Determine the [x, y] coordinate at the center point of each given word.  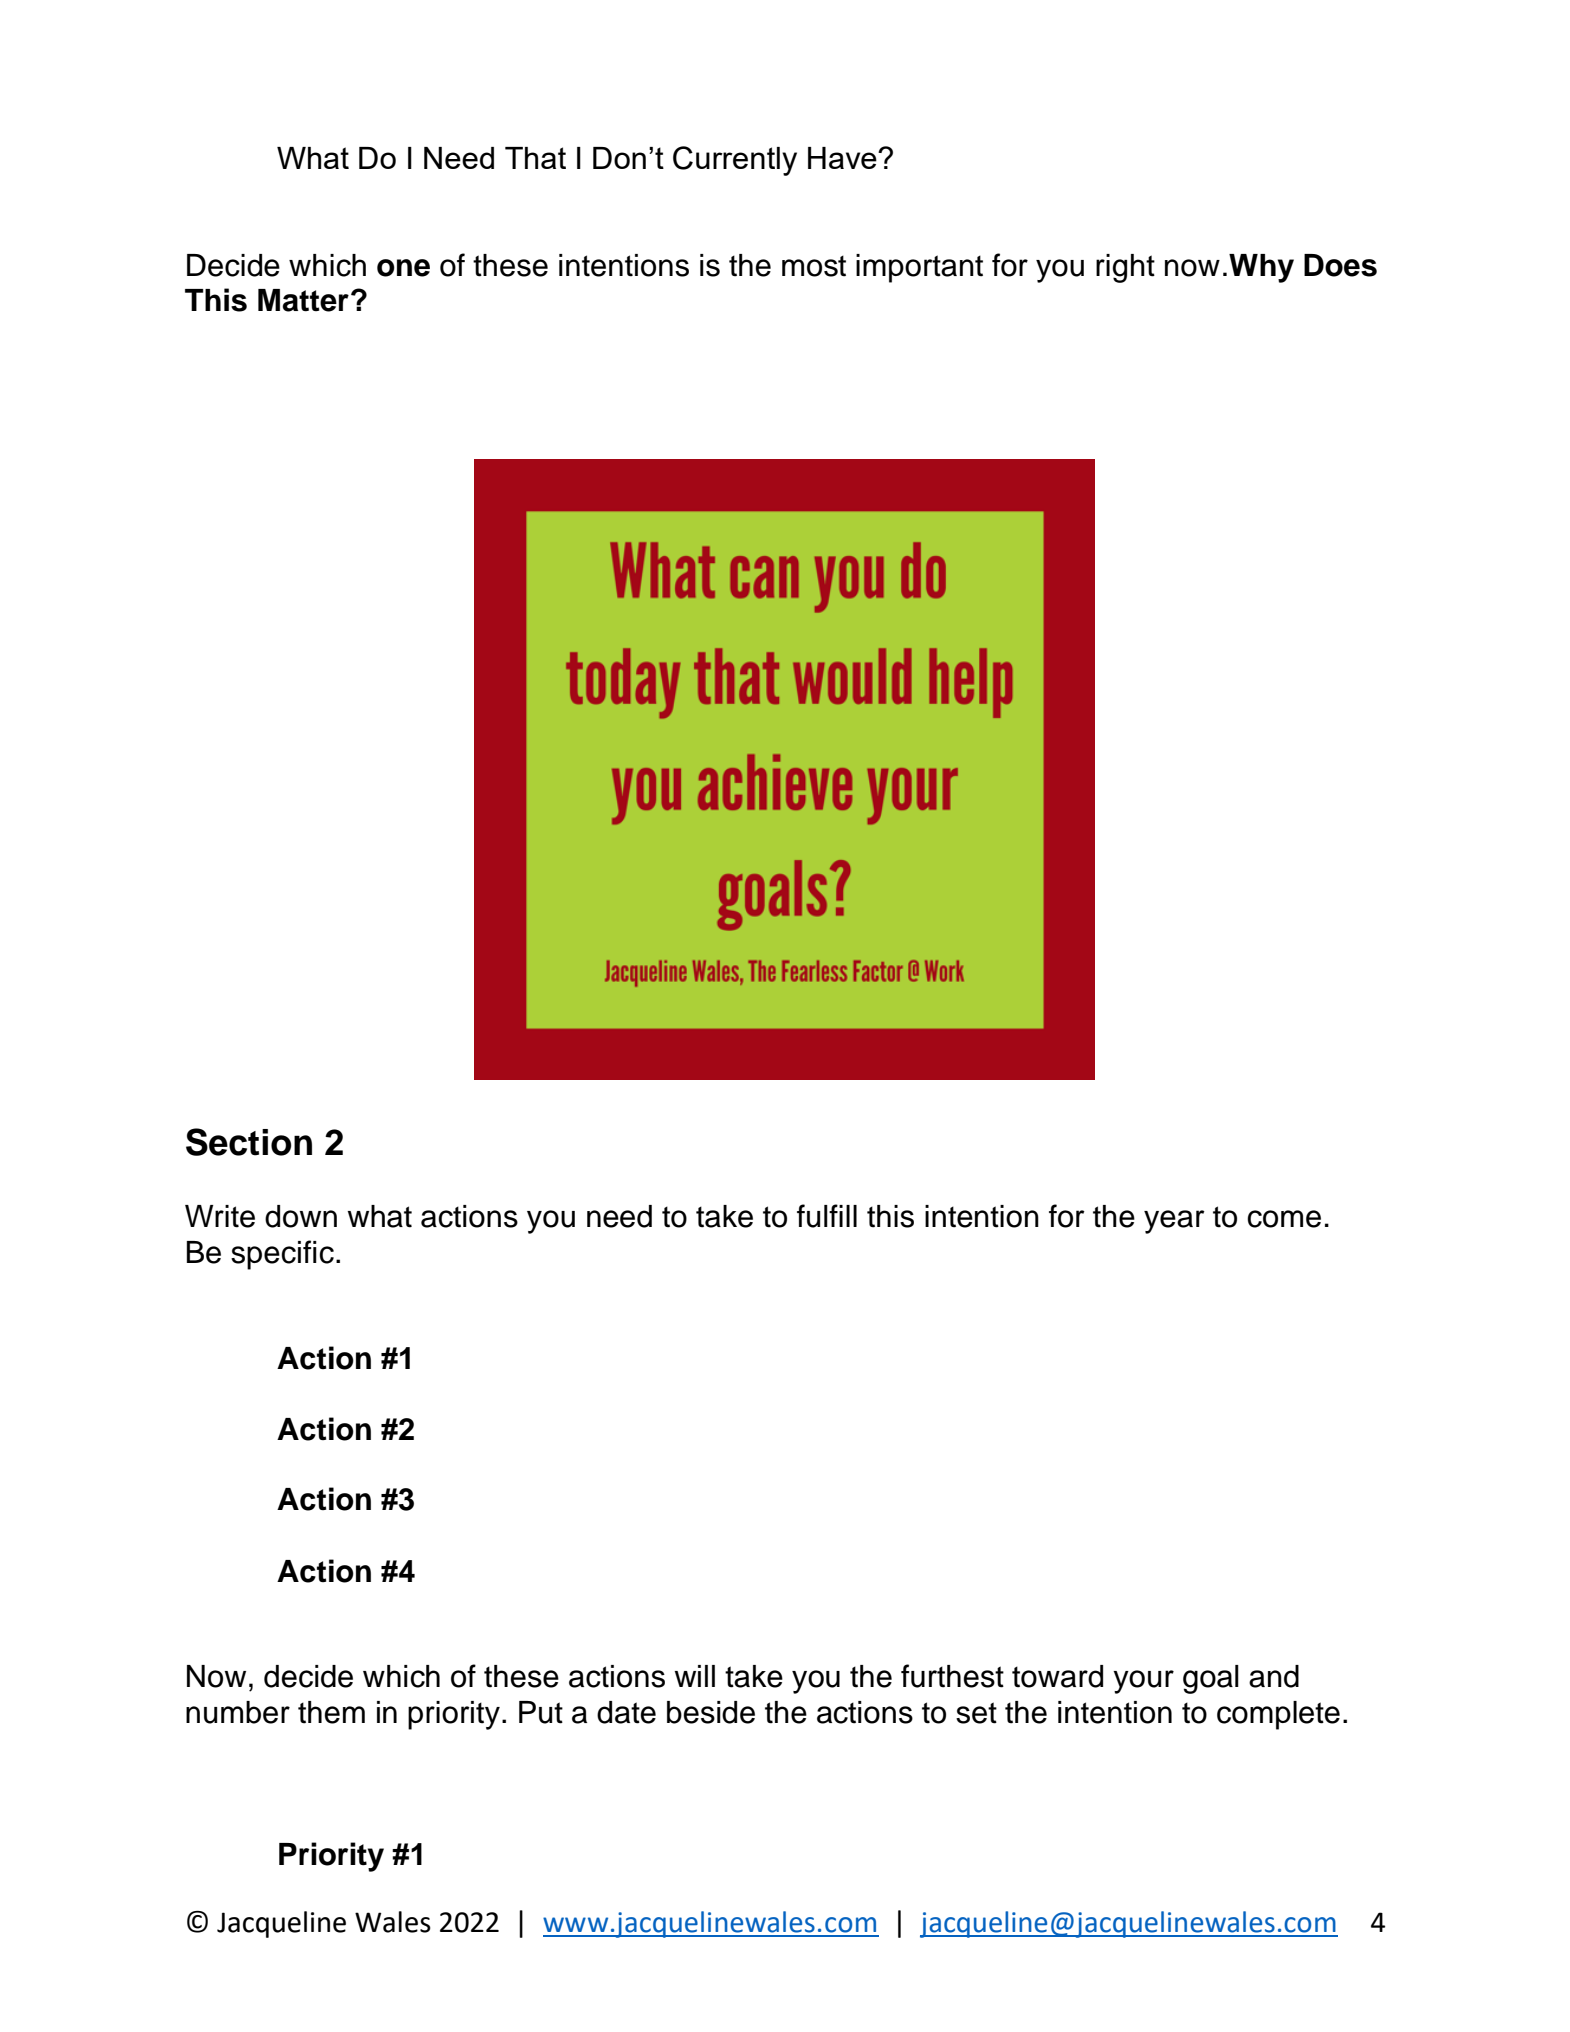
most [814, 266]
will [694, 1676]
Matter [303, 300]
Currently [735, 161]
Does [1340, 265]
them [331, 1712]
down [301, 1216]
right [1125, 268]
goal [1211, 1679]
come [1284, 1219]
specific [282, 1255]
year [1174, 1222]
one [403, 268]
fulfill [827, 1216]
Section [249, 1142]
